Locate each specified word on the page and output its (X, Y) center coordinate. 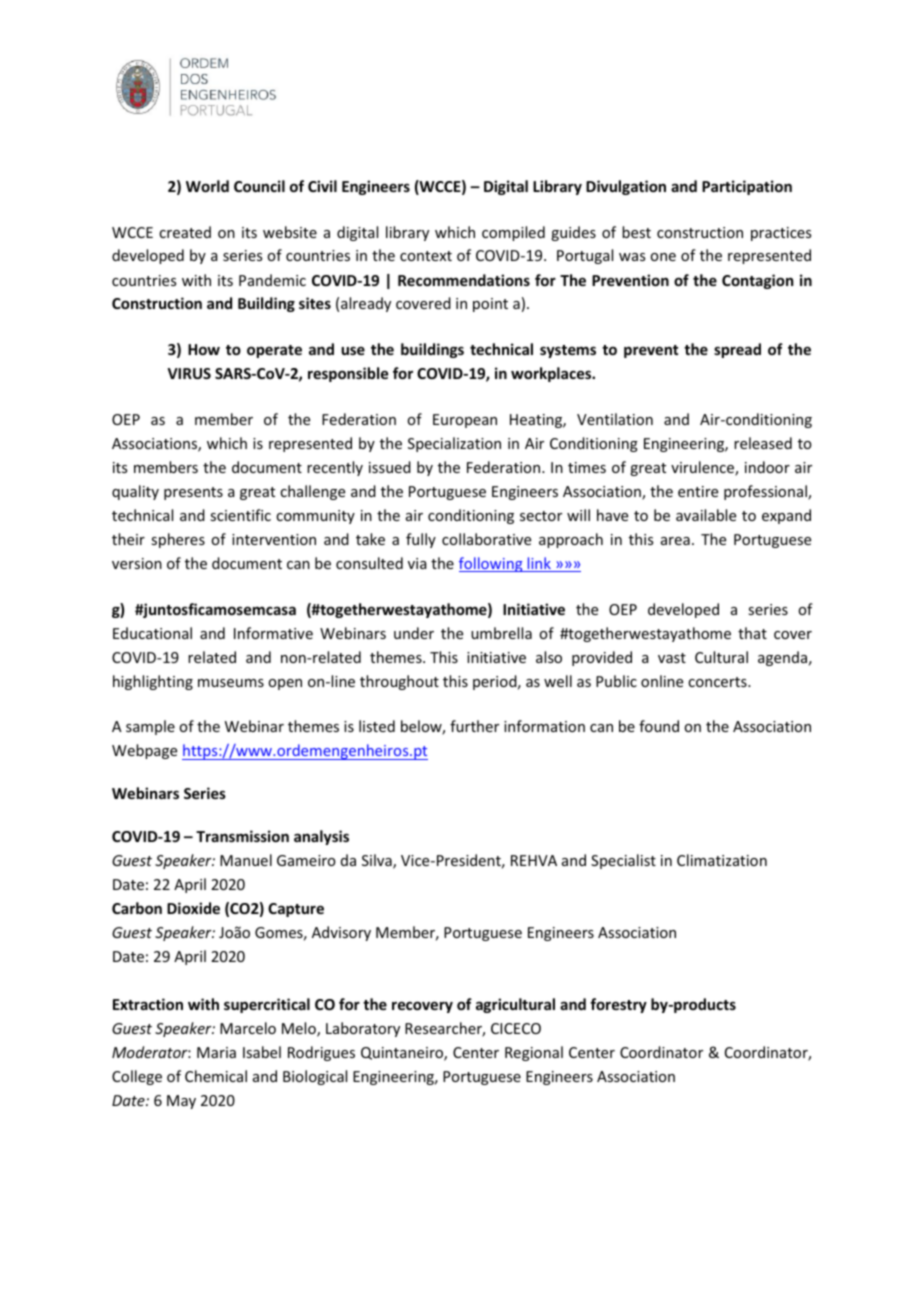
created (185, 232)
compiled (513, 233)
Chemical (216, 1076)
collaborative (486, 539)
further (474, 726)
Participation (747, 187)
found (659, 726)
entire (698, 491)
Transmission (242, 836)
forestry (618, 1005)
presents (193, 493)
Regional (534, 1053)
